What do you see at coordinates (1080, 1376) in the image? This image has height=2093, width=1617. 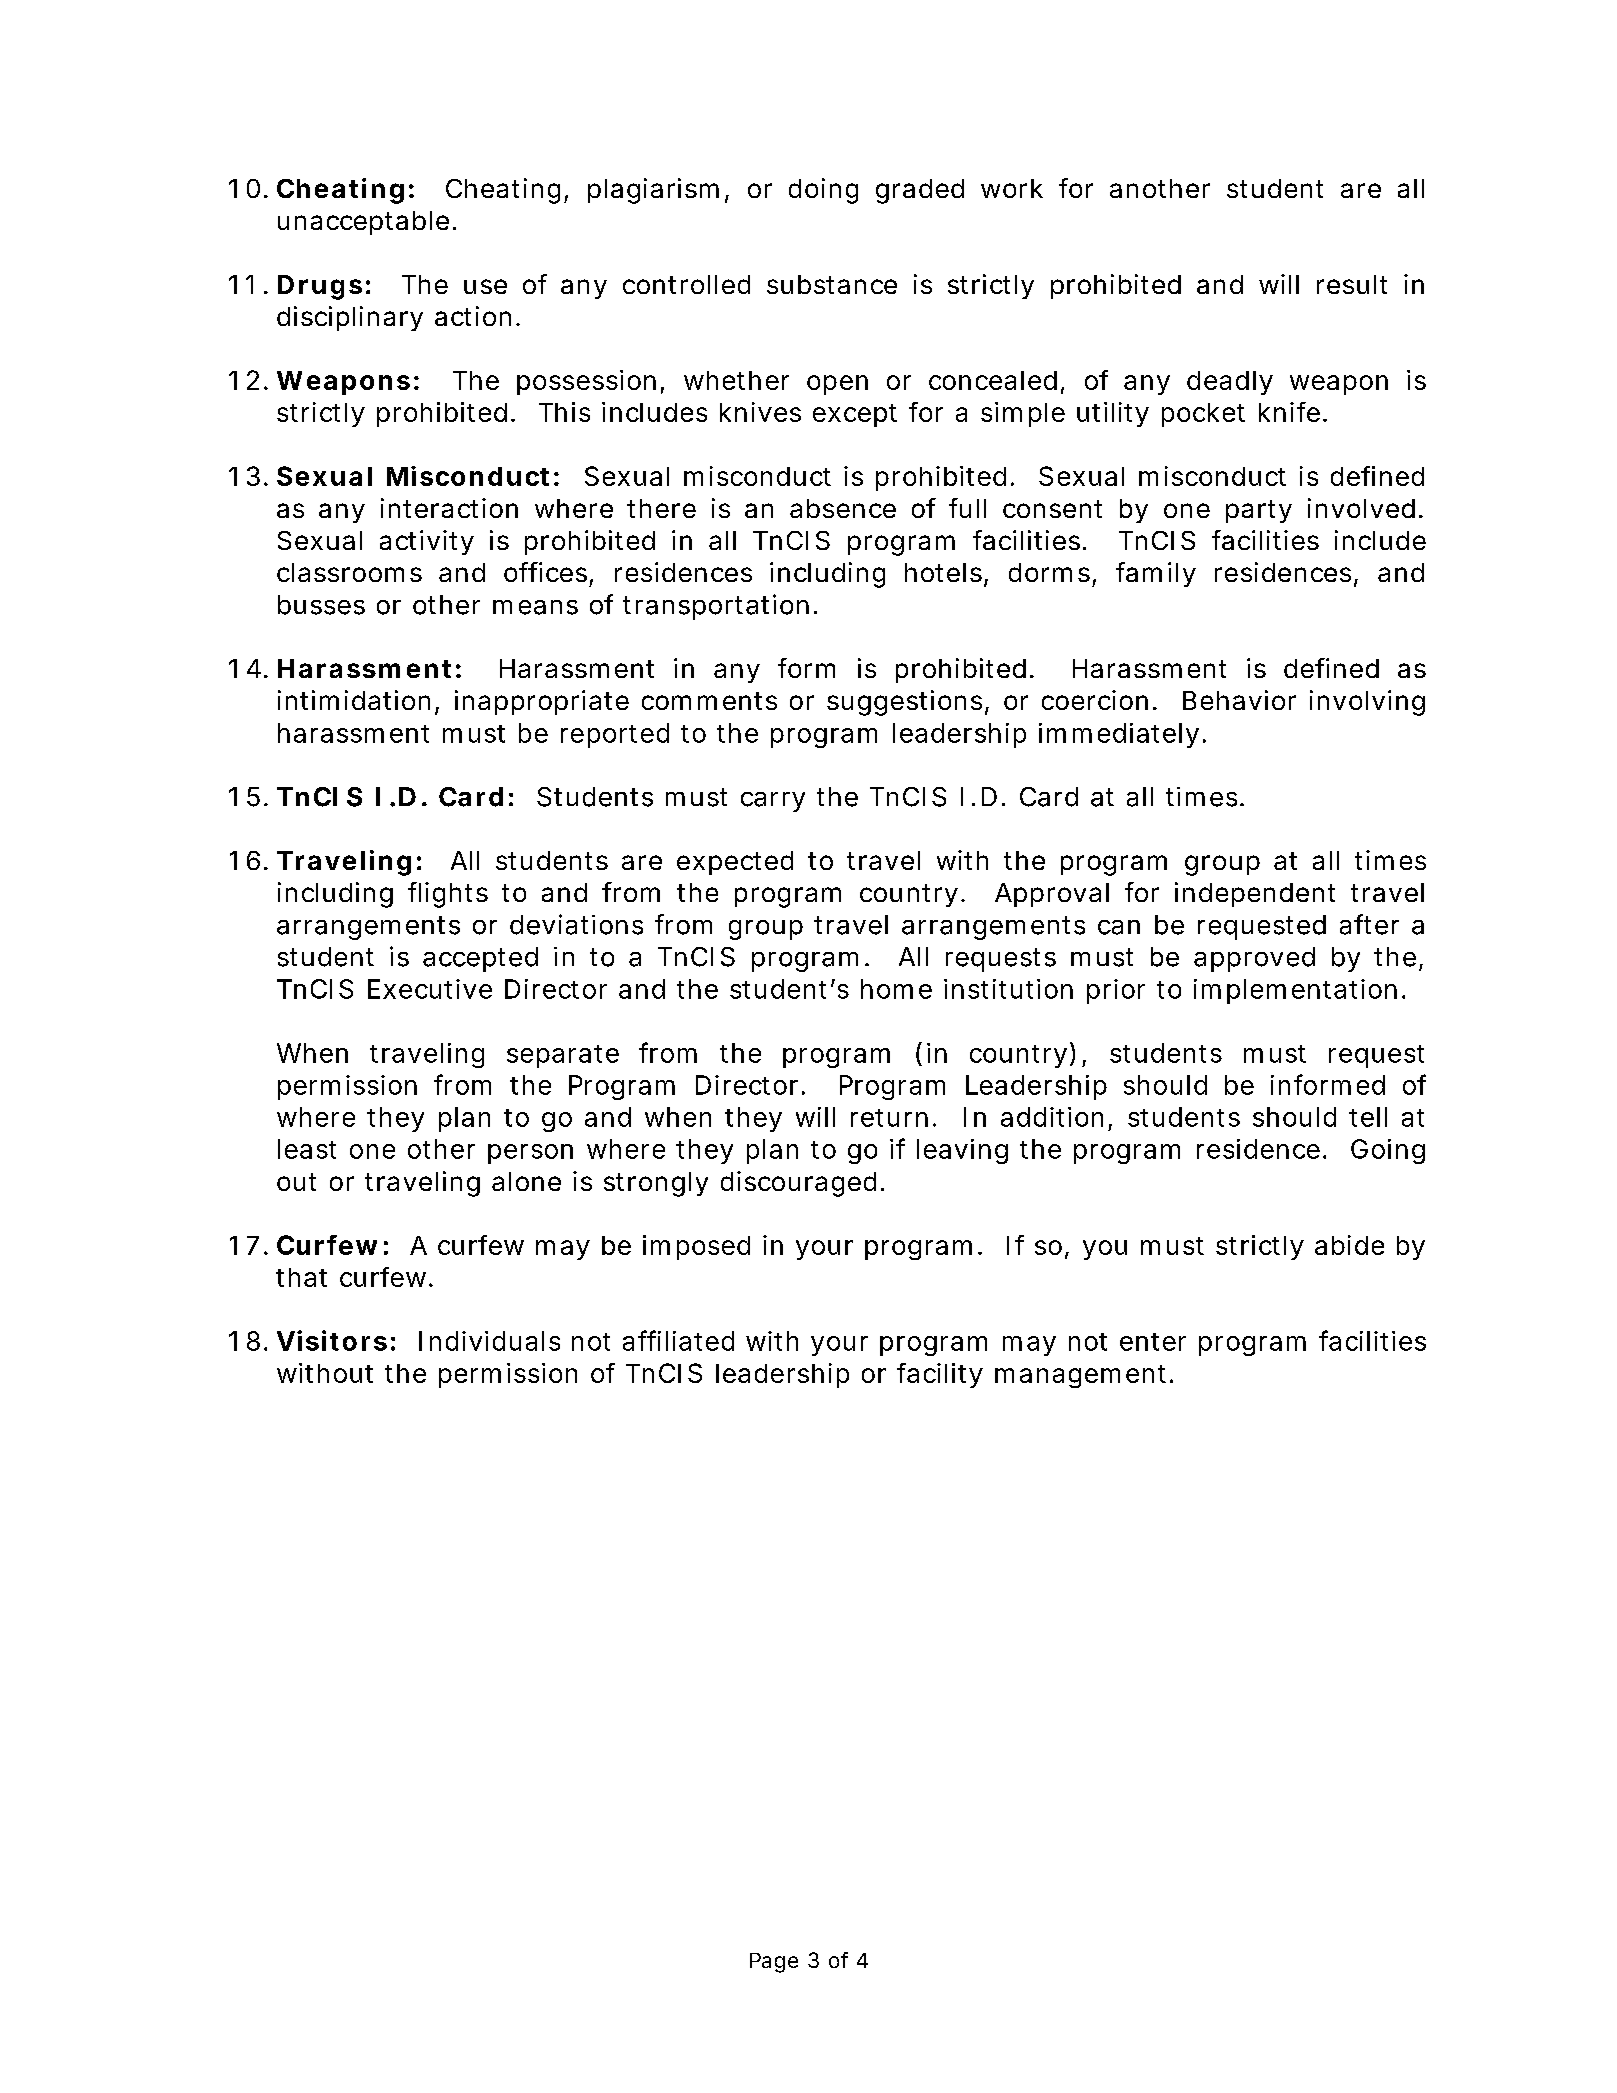 I see `management` at bounding box center [1080, 1376].
